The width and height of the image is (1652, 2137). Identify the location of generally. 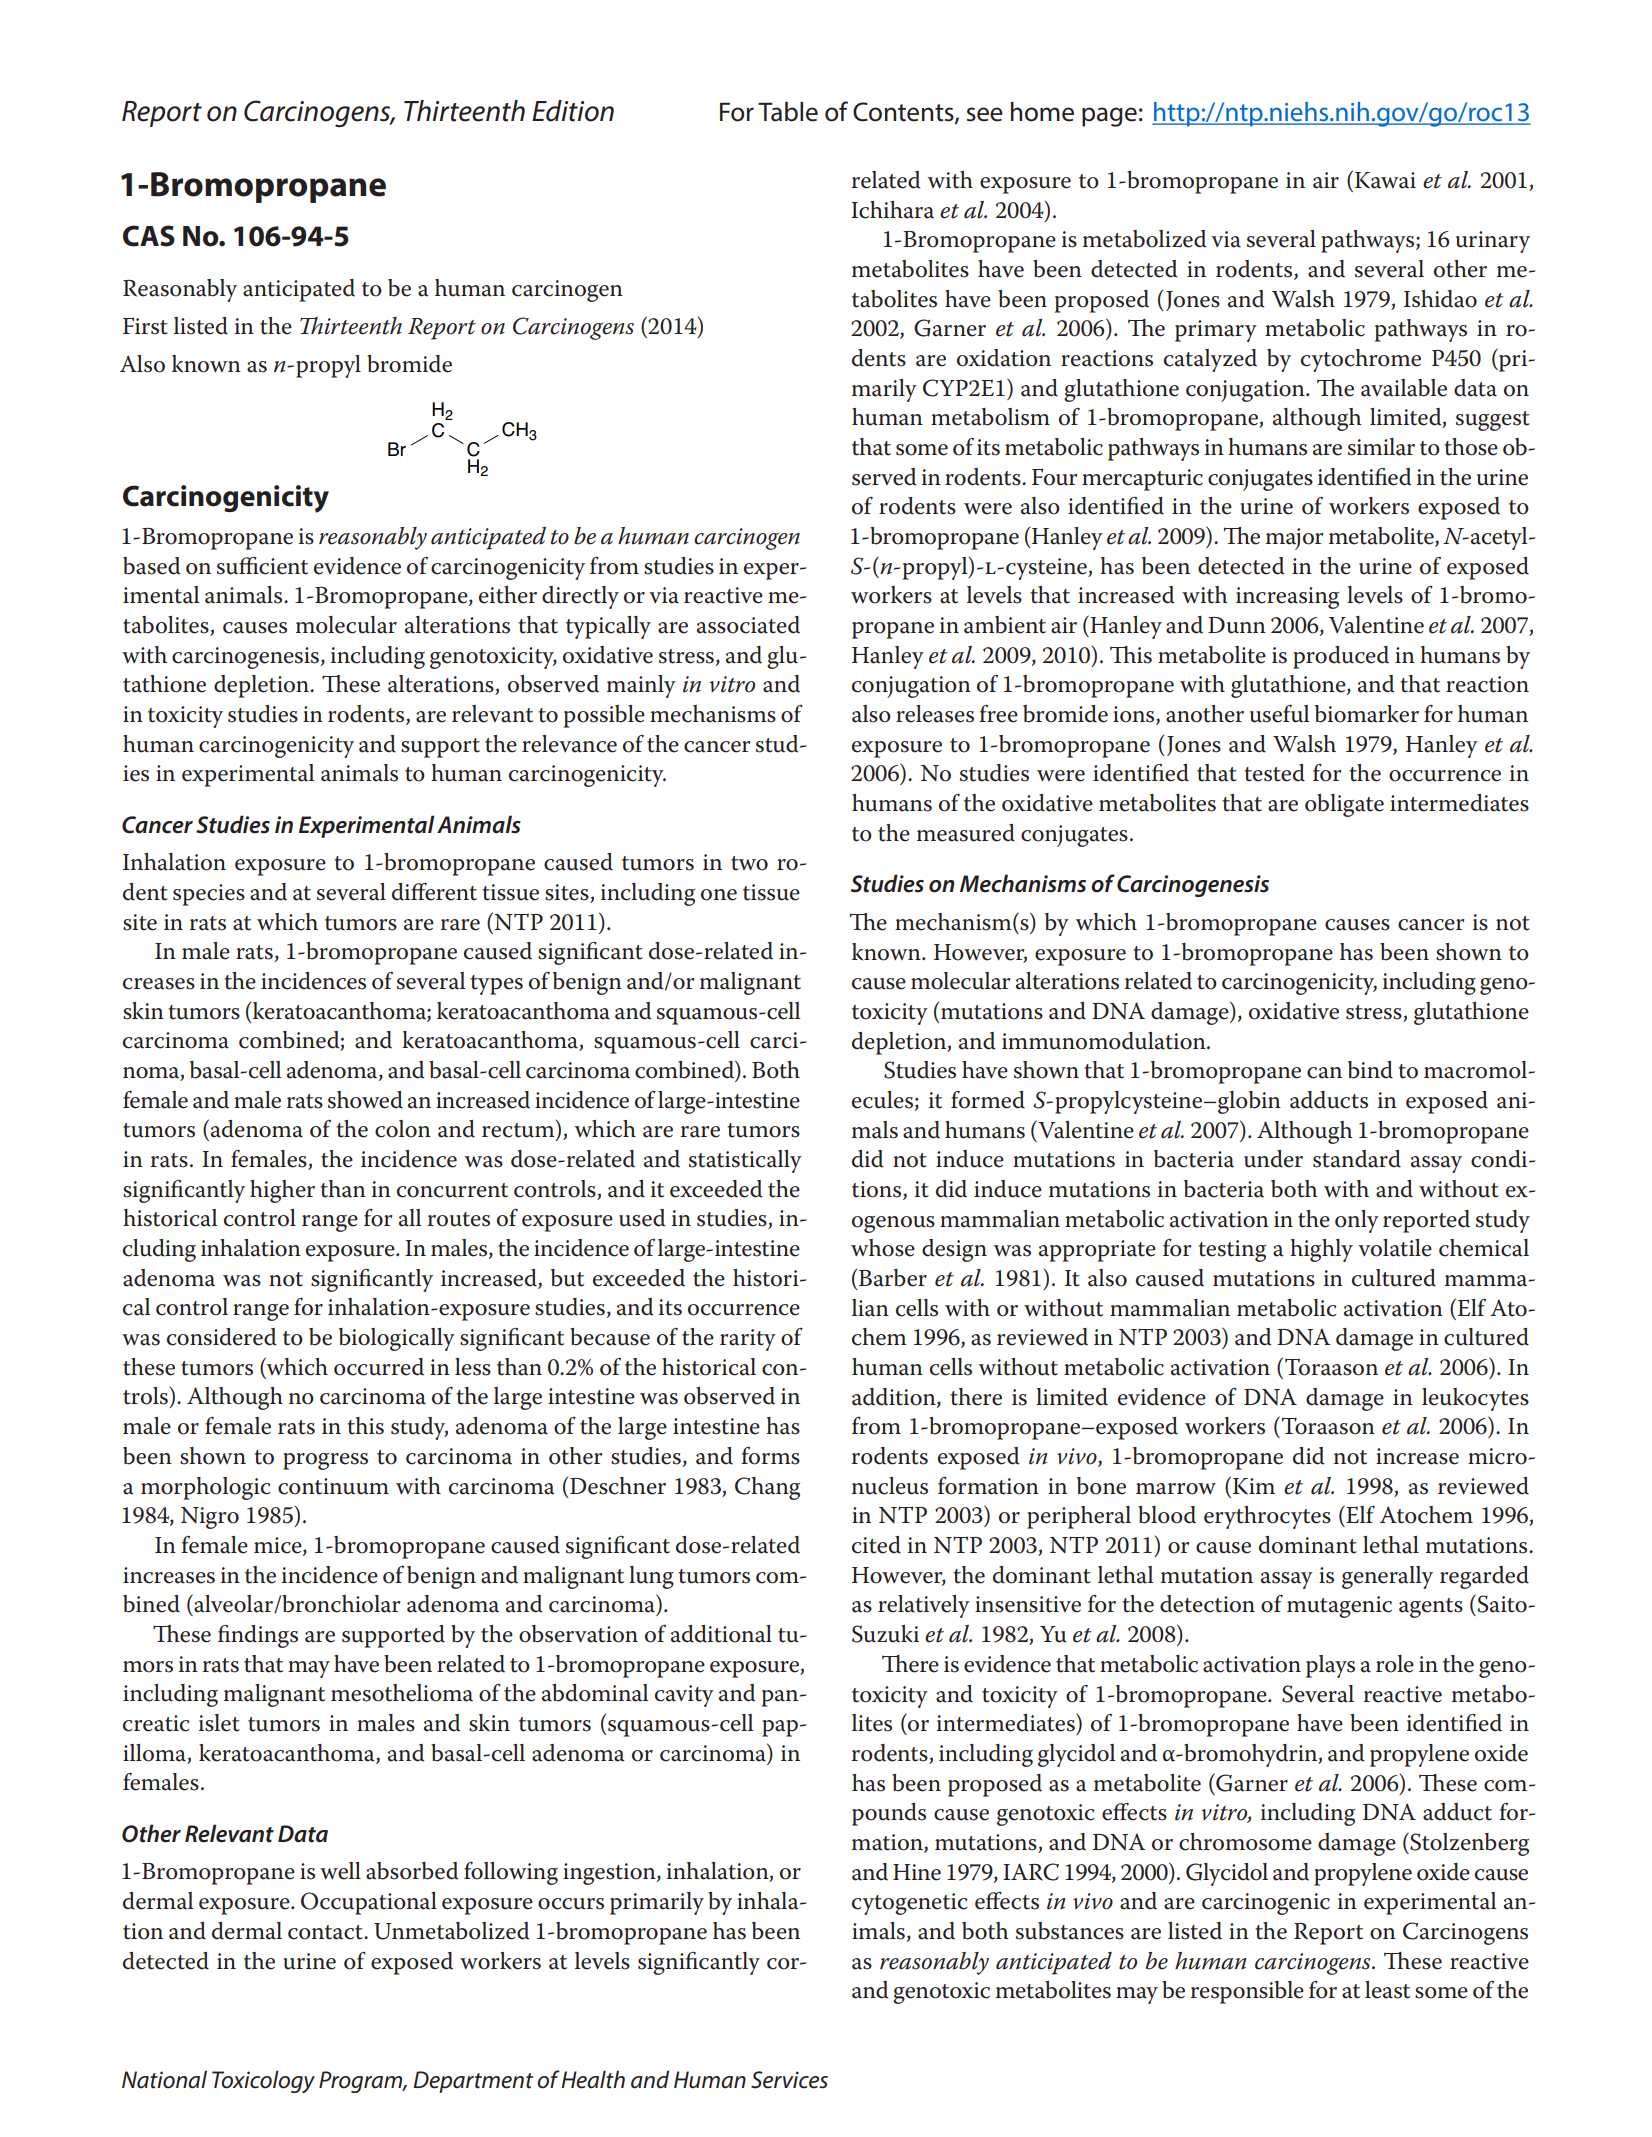
(1387, 1577).
